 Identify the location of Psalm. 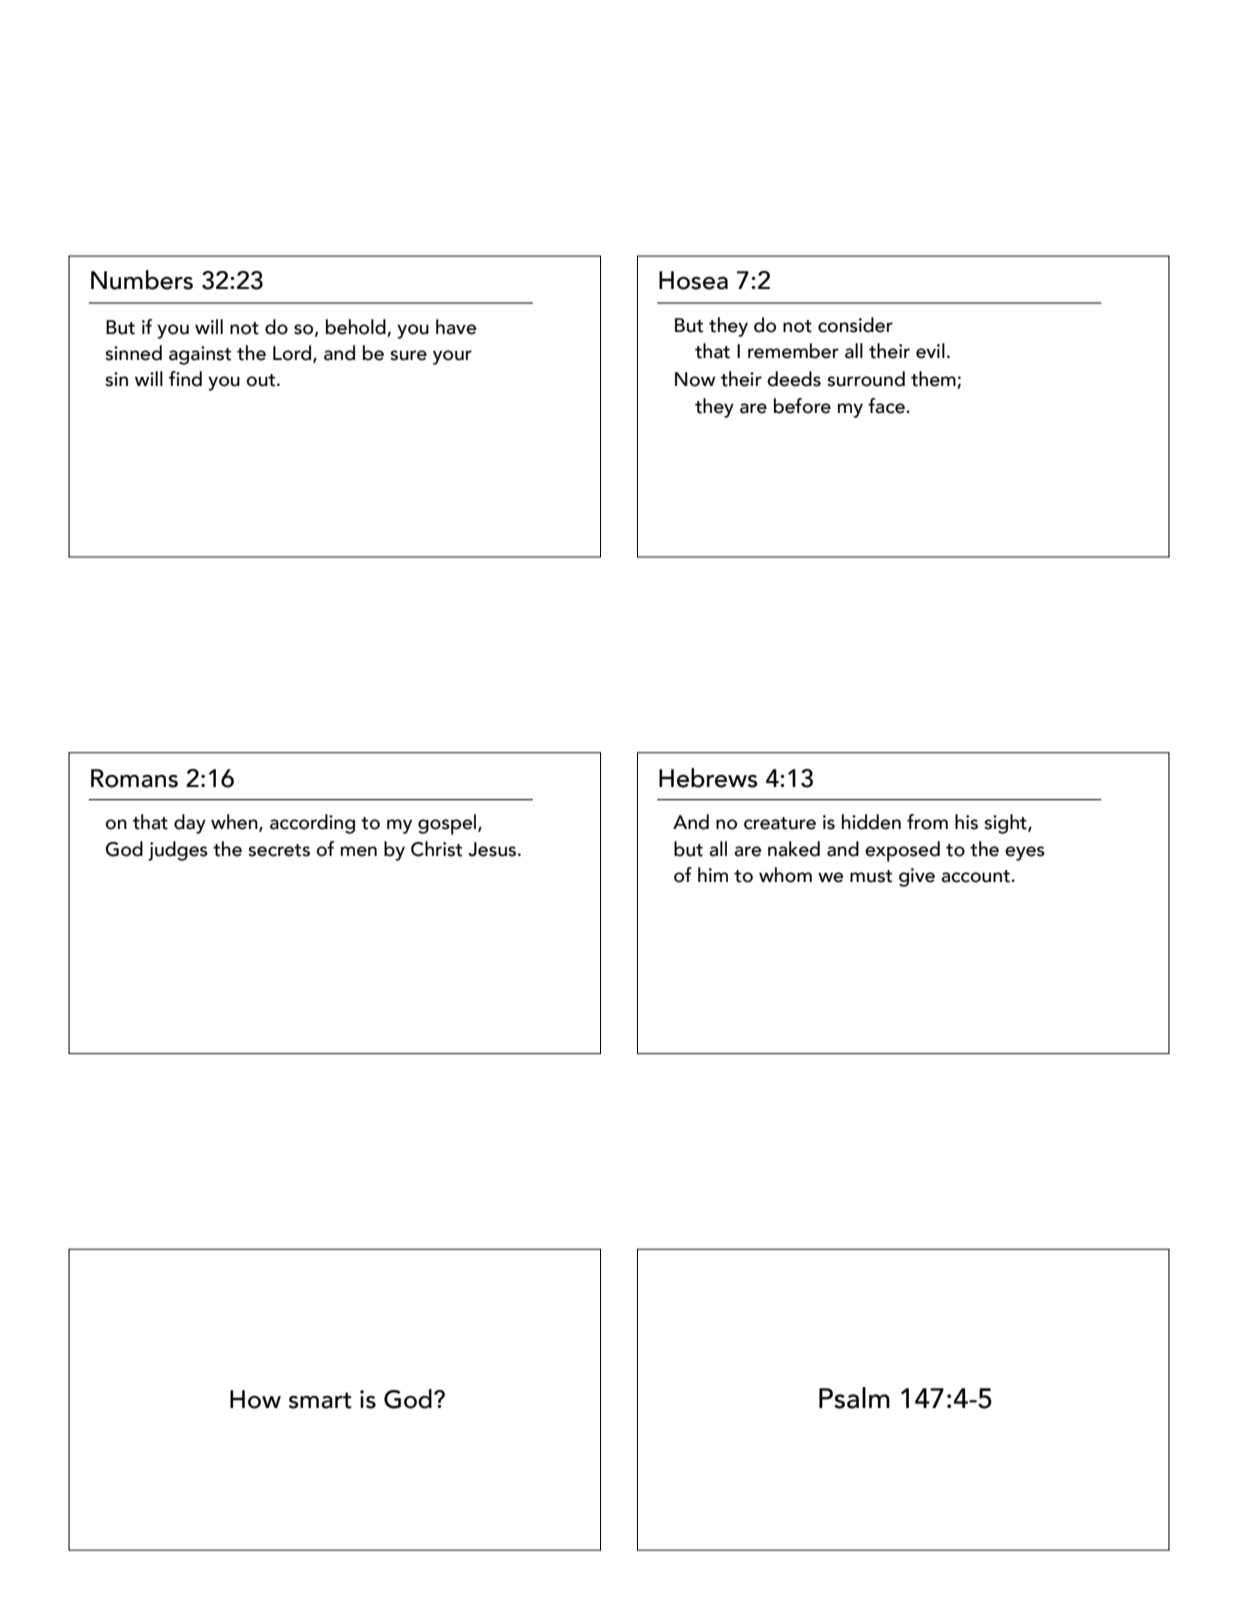
(854, 1398).
